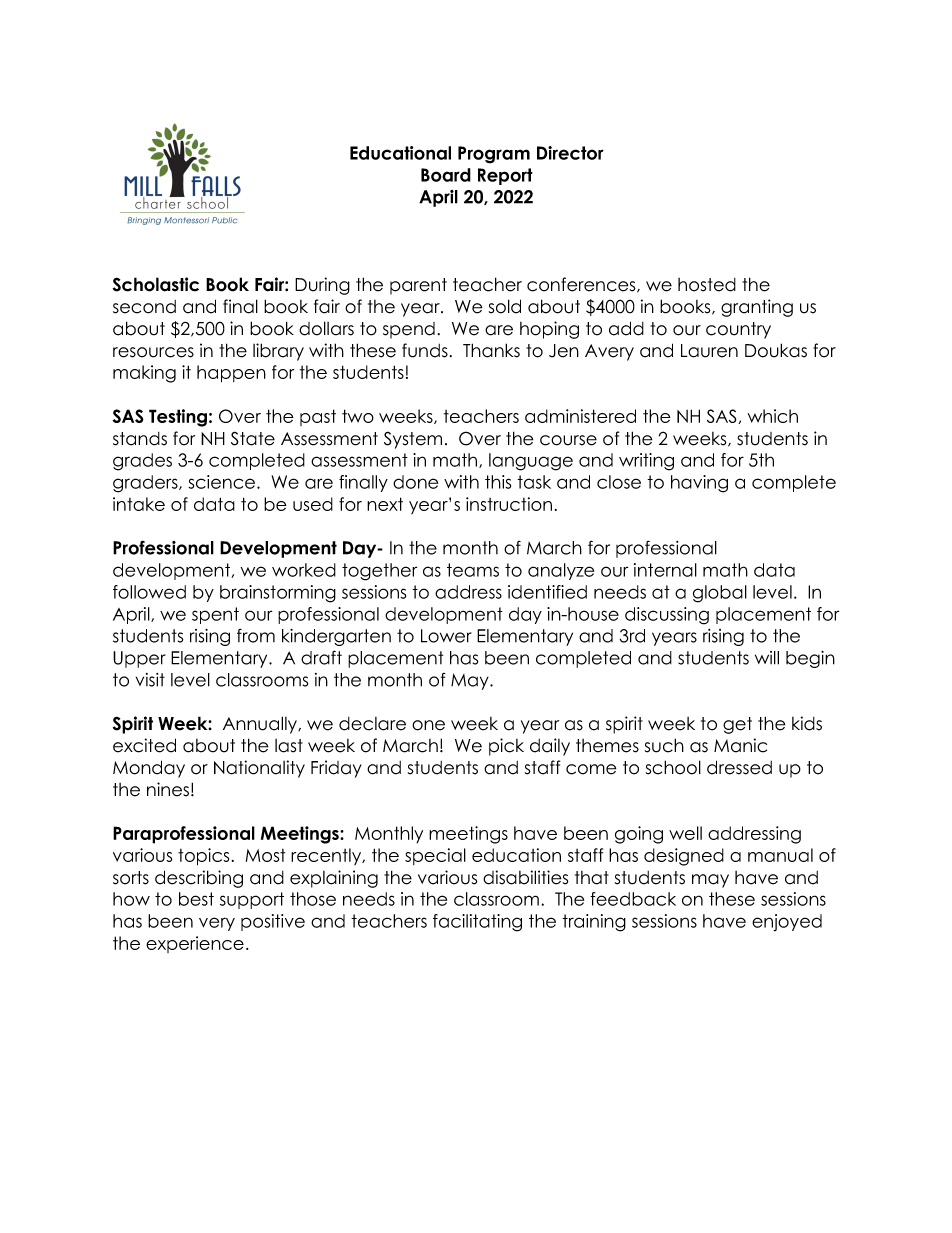 Image resolution: width=952 pixels, height=1233 pixels. Describe the element at coordinates (477, 923) in the page. I see `facilitating` at that location.
